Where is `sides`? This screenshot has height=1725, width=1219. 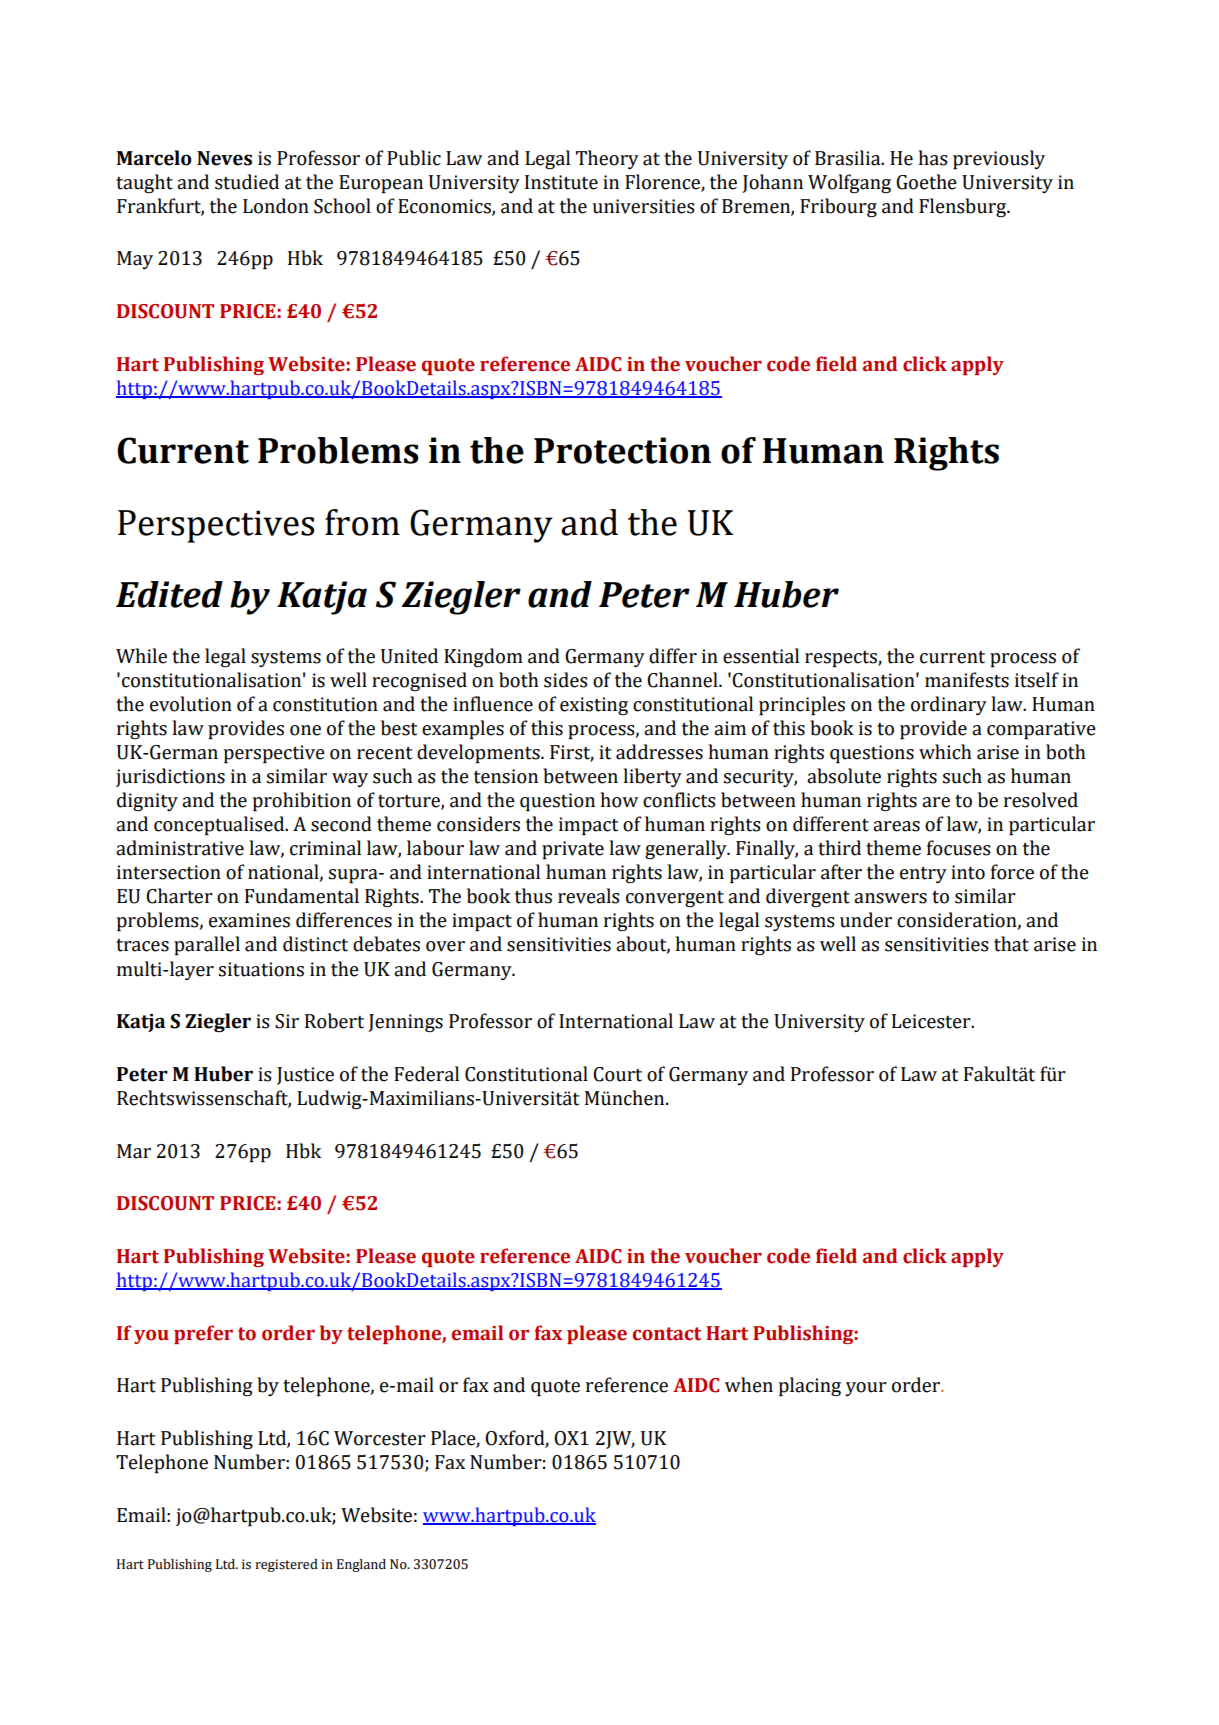
sides is located at coordinates (566, 680).
